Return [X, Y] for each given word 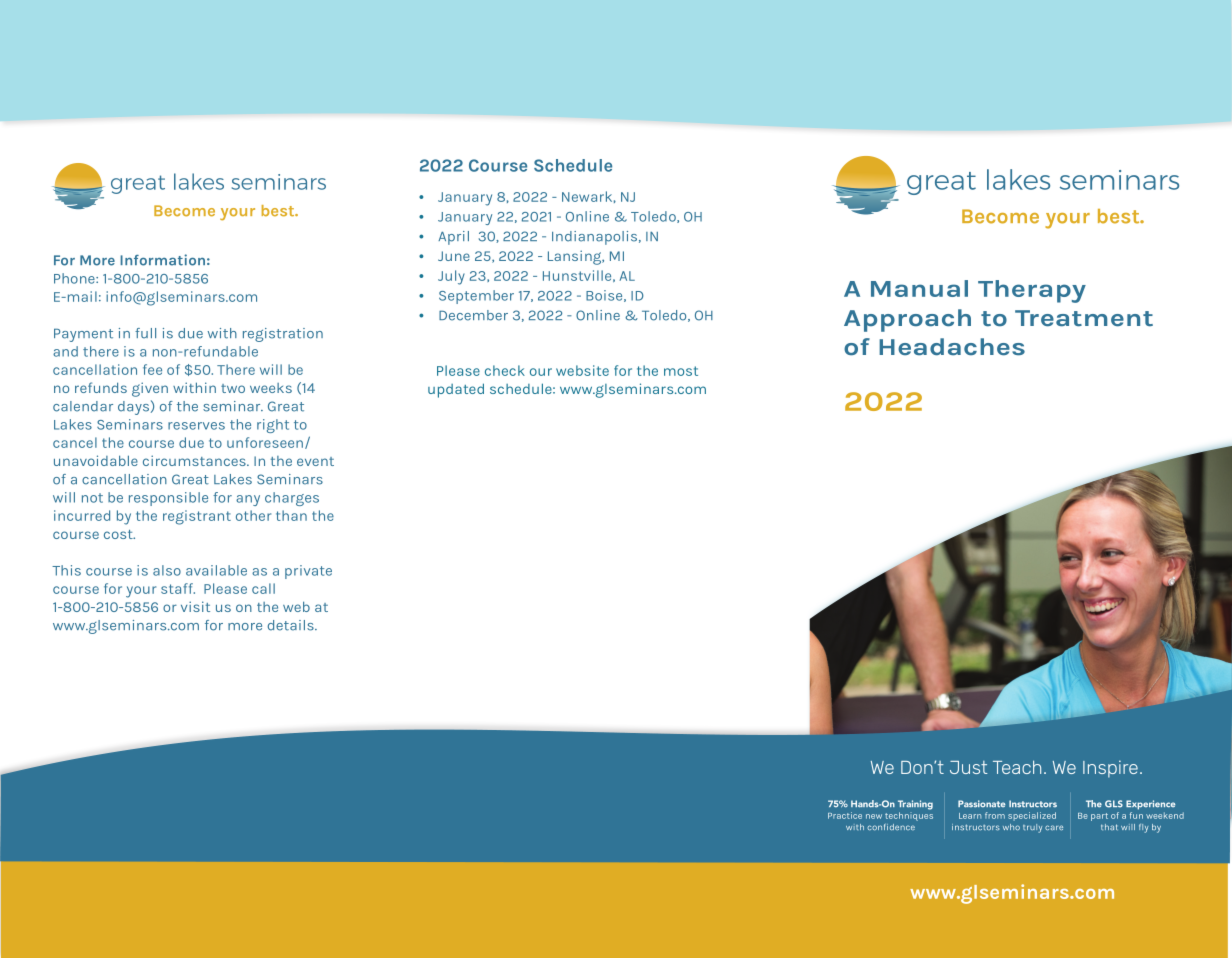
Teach [1017, 767]
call [263, 588]
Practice [845, 815]
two [233, 388]
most [681, 371]
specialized [1032, 816]
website [582, 370]
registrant [197, 517]
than [291, 515]
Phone [75, 278]
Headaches [952, 347]
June [454, 256]
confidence [891, 827]
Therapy [1032, 291]
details [291, 625]
